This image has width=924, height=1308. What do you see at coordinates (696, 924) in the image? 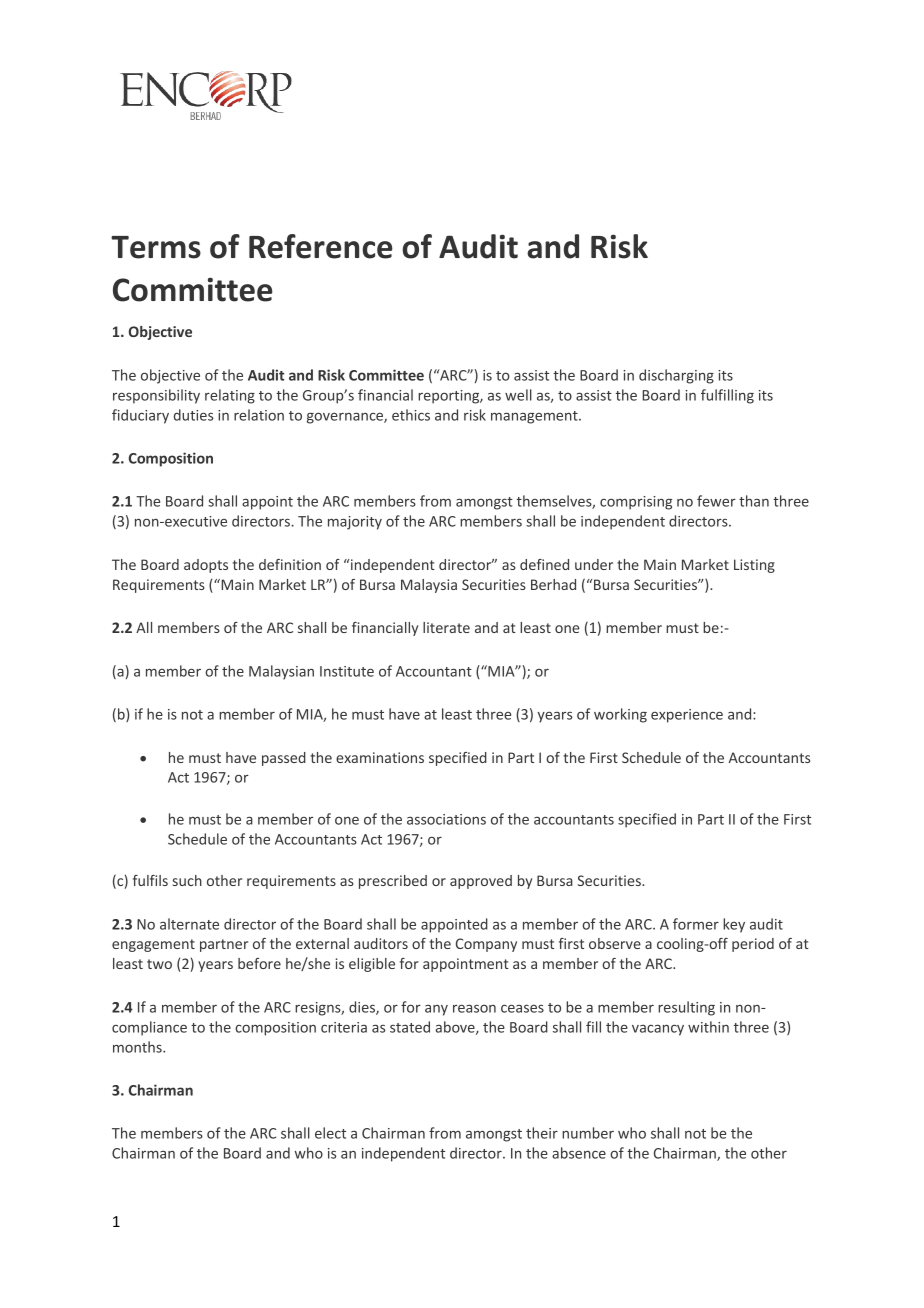
I see `former` at bounding box center [696, 924].
